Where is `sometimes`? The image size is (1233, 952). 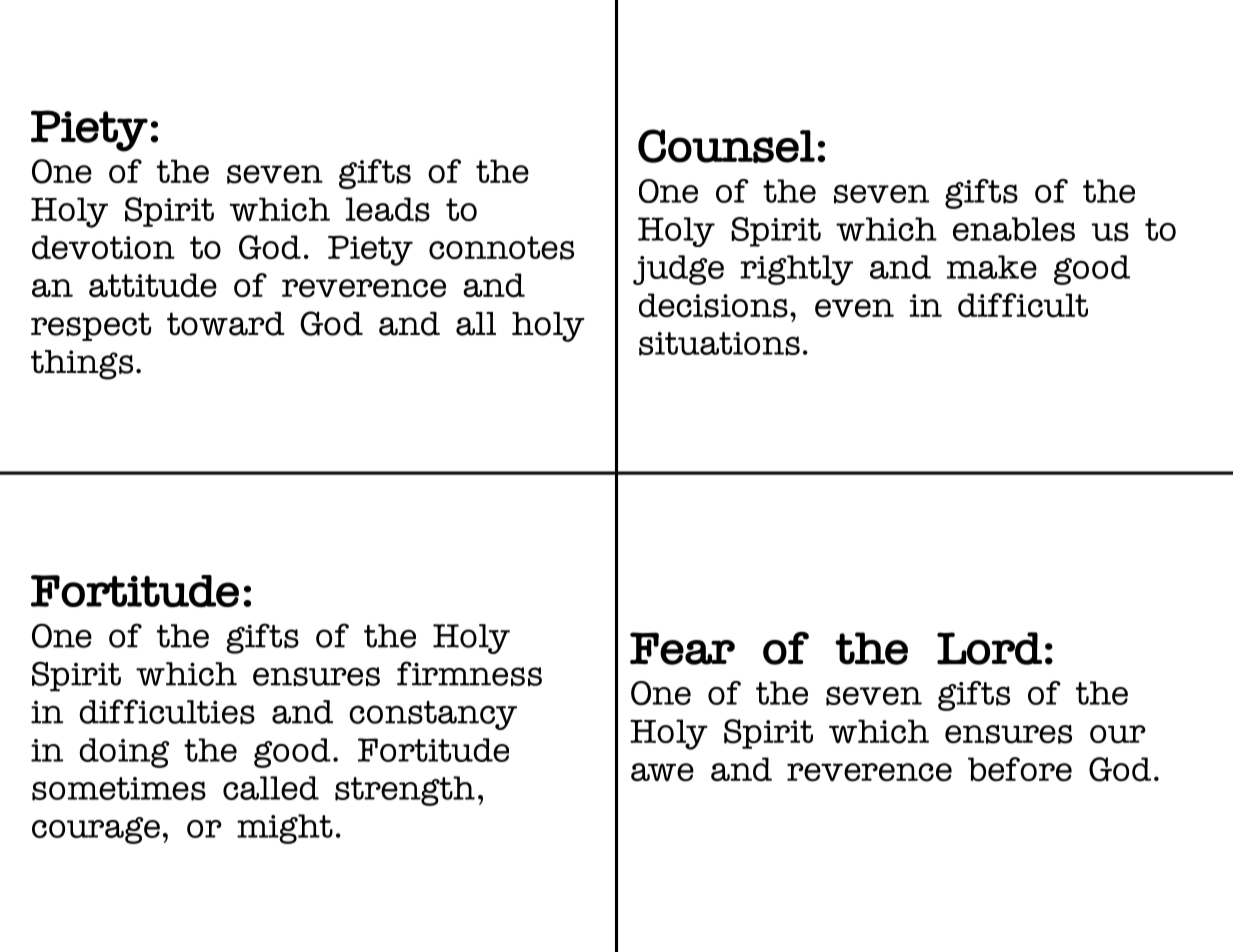
sometimes is located at coordinates (119, 789).
